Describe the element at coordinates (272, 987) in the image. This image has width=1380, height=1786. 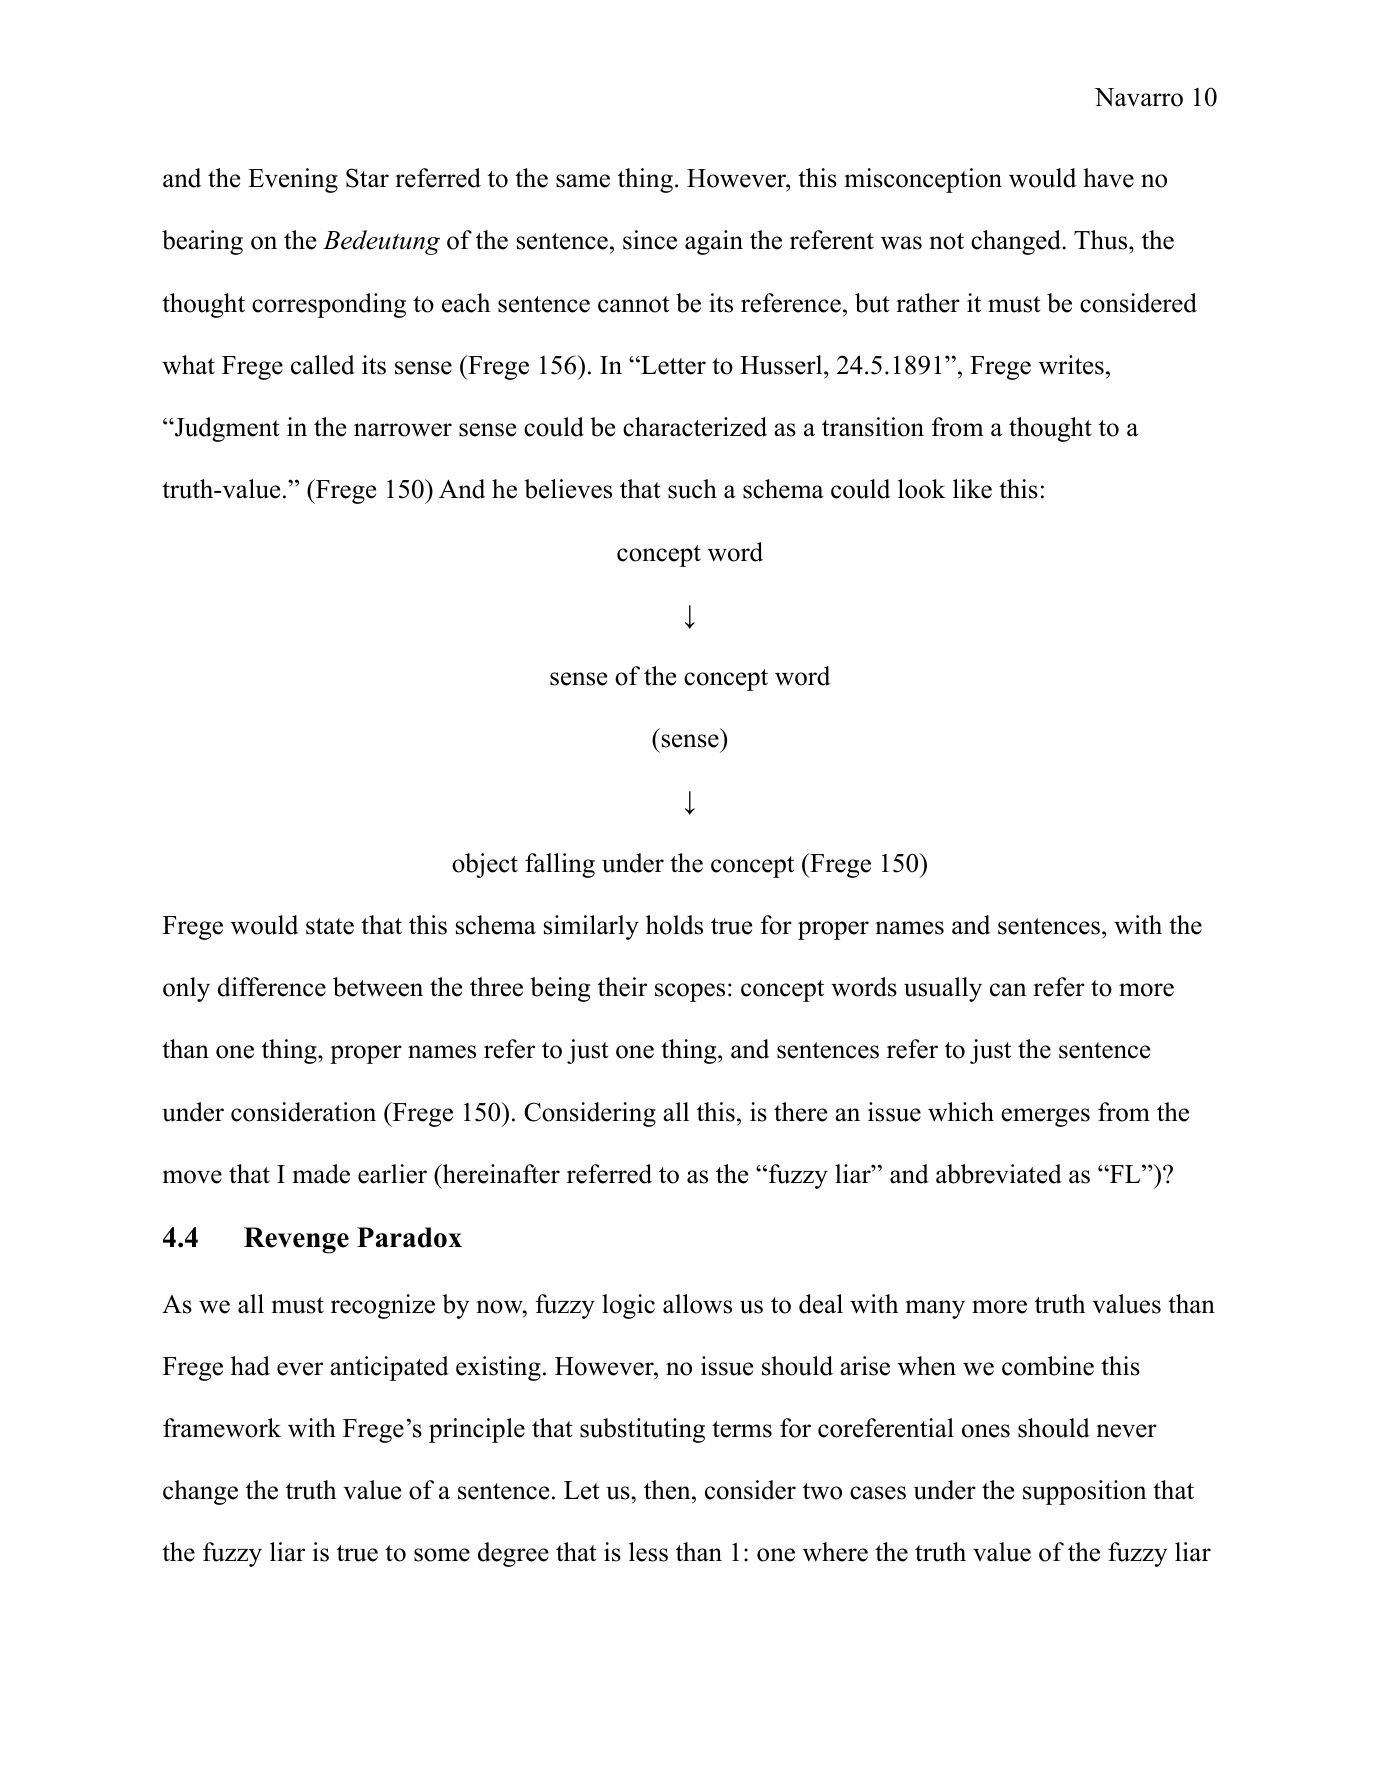
I see `difference` at that location.
